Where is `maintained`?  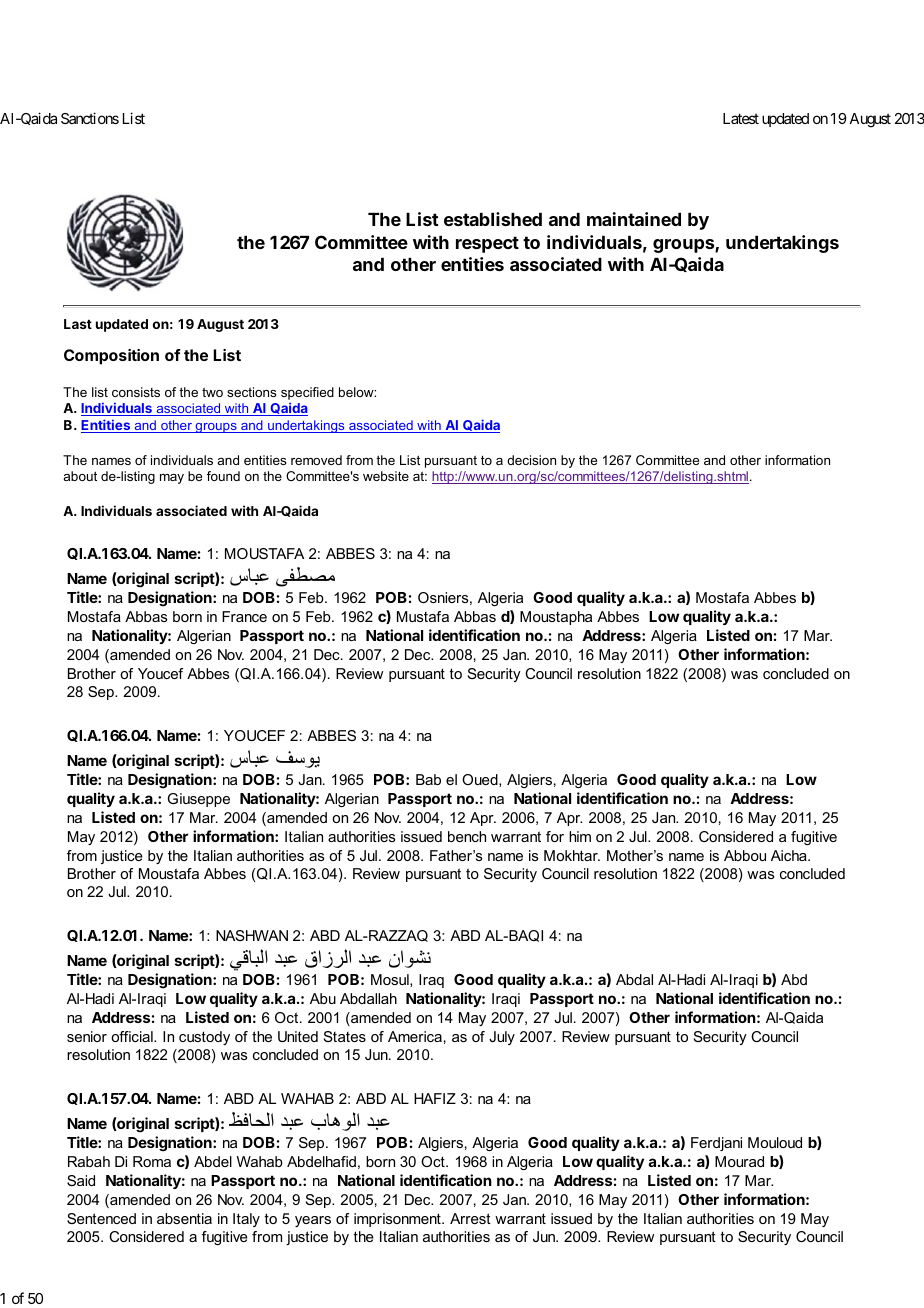
maintained is located at coordinates (634, 219).
